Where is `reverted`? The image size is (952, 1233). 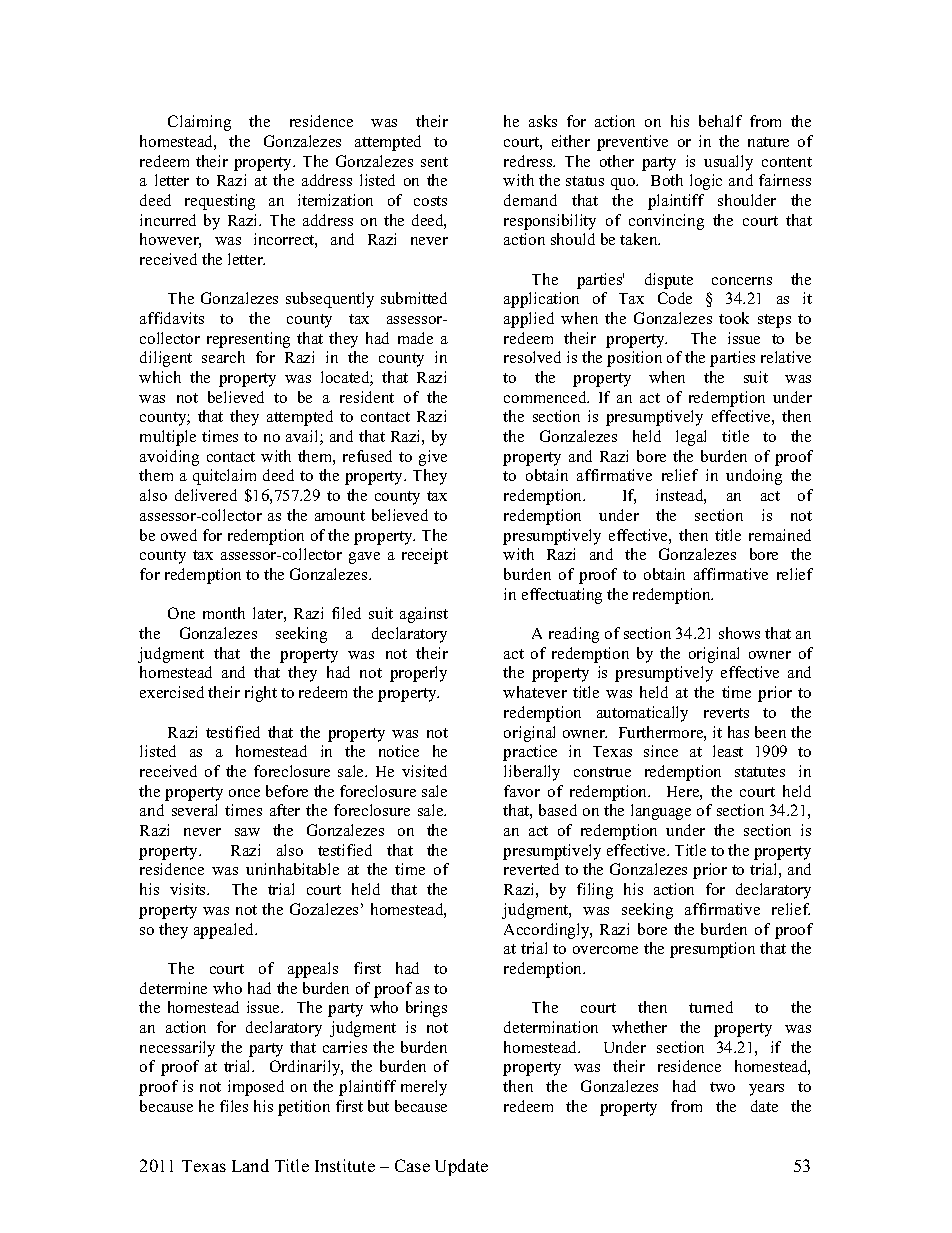
reverted is located at coordinates (531, 869).
